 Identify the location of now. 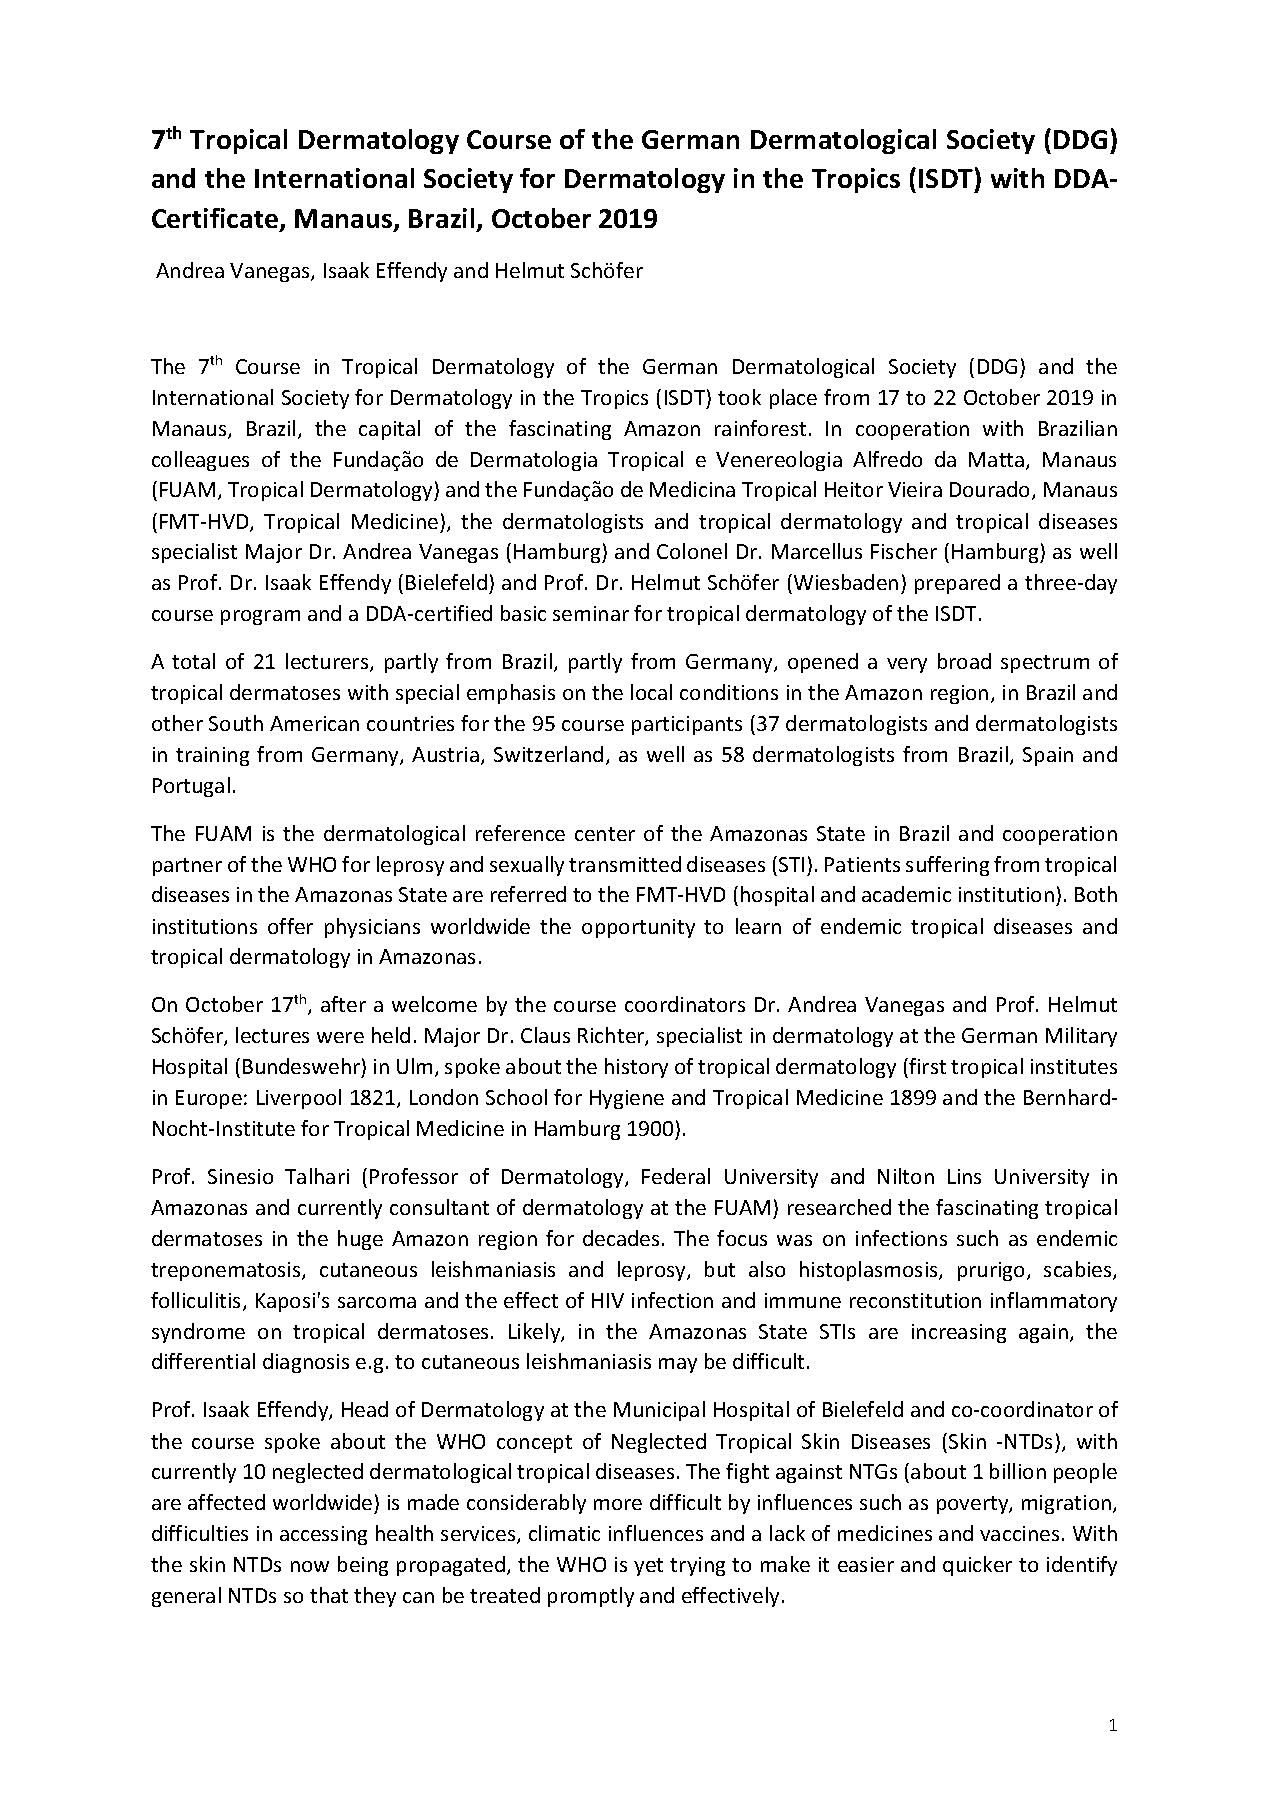
(310, 1566).
